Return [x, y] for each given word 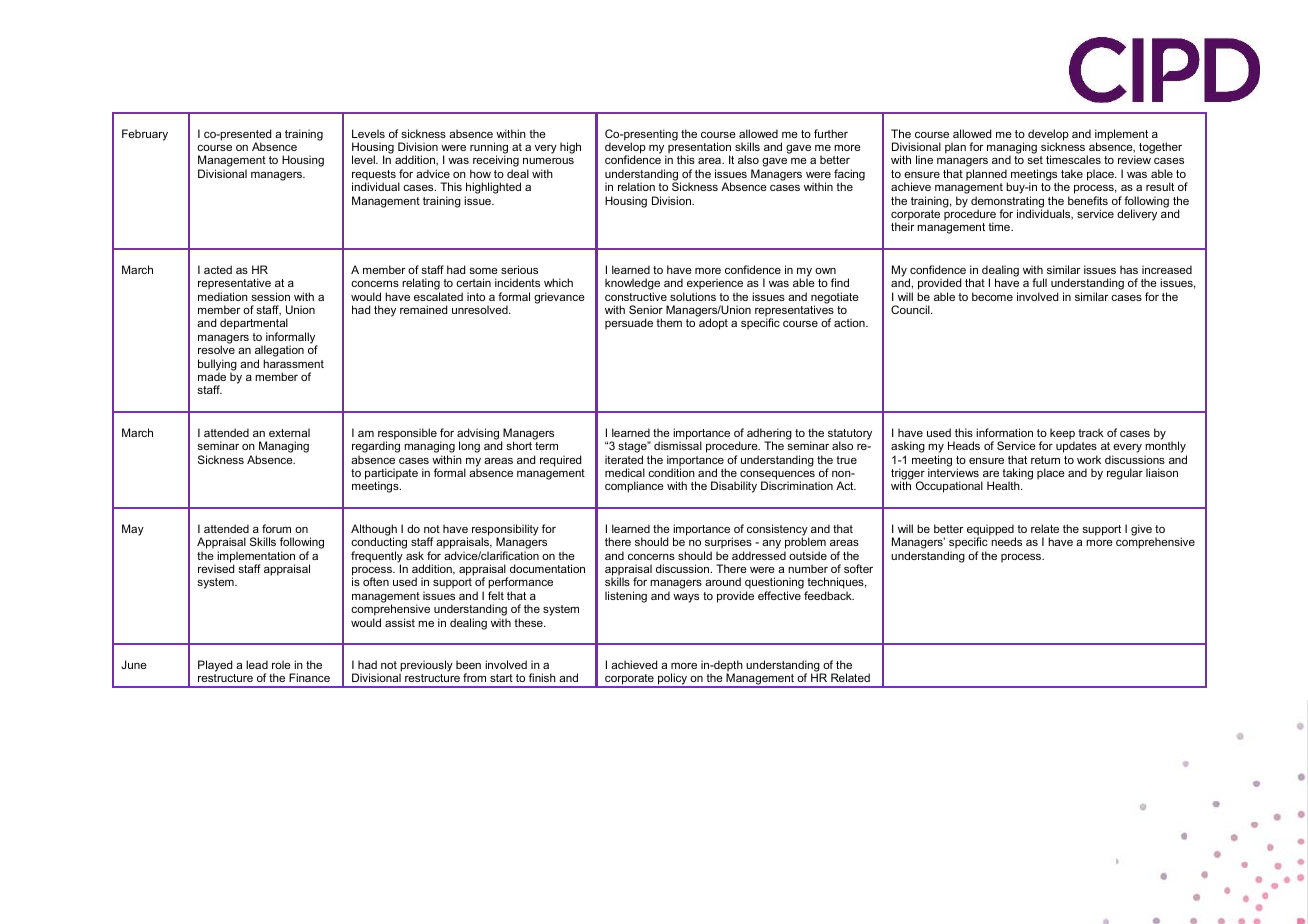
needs [1006, 541]
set [1035, 160]
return [1045, 460]
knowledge [632, 285]
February [145, 135]
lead [257, 664]
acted [218, 269]
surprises [728, 544]
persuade [629, 323]
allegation [279, 352]
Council [911, 309]
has [1129, 269]
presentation [699, 148]
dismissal [678, 445]
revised [216, 568]
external [289, 432]
